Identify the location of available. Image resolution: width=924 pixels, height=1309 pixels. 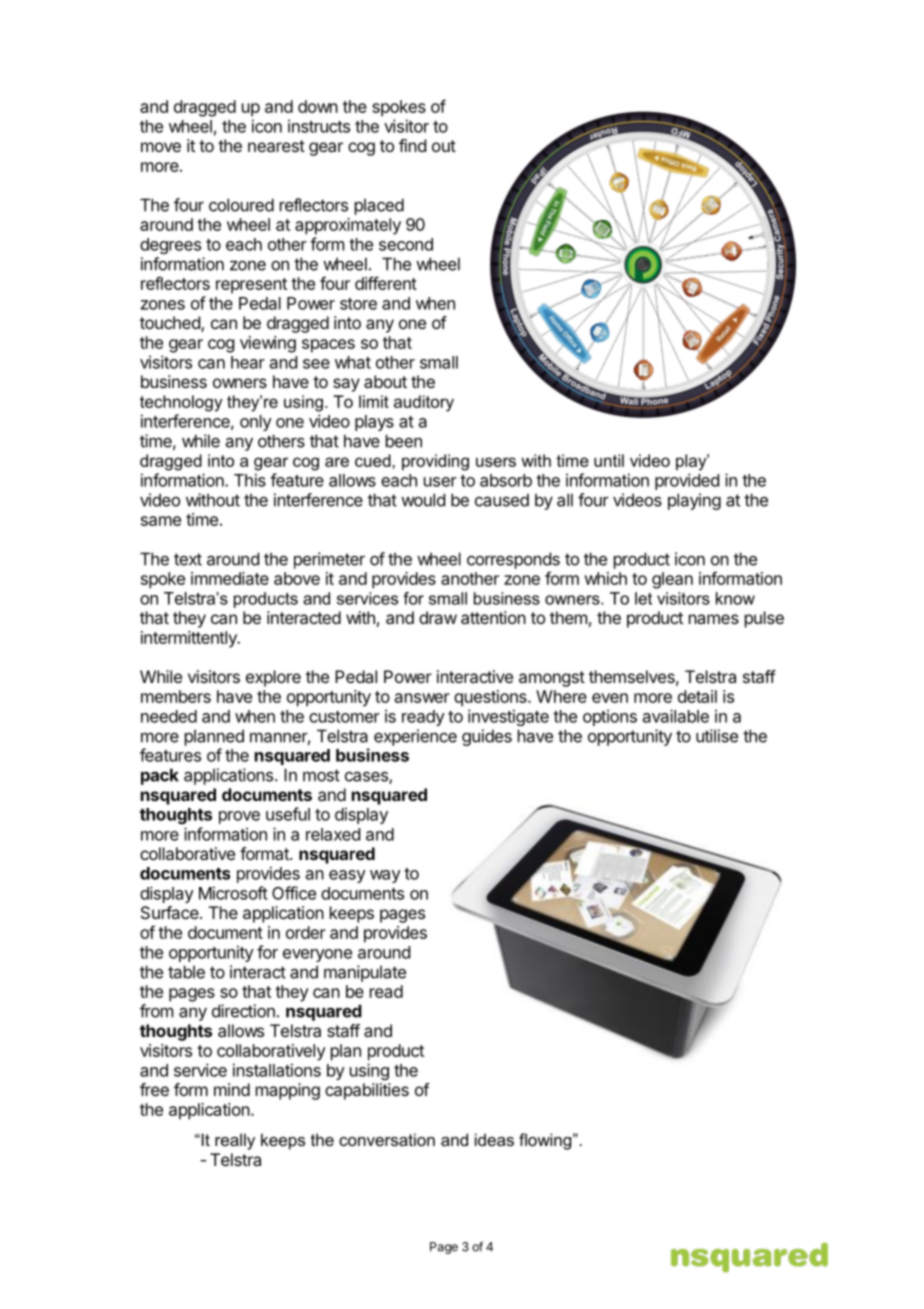
(676, 716).
